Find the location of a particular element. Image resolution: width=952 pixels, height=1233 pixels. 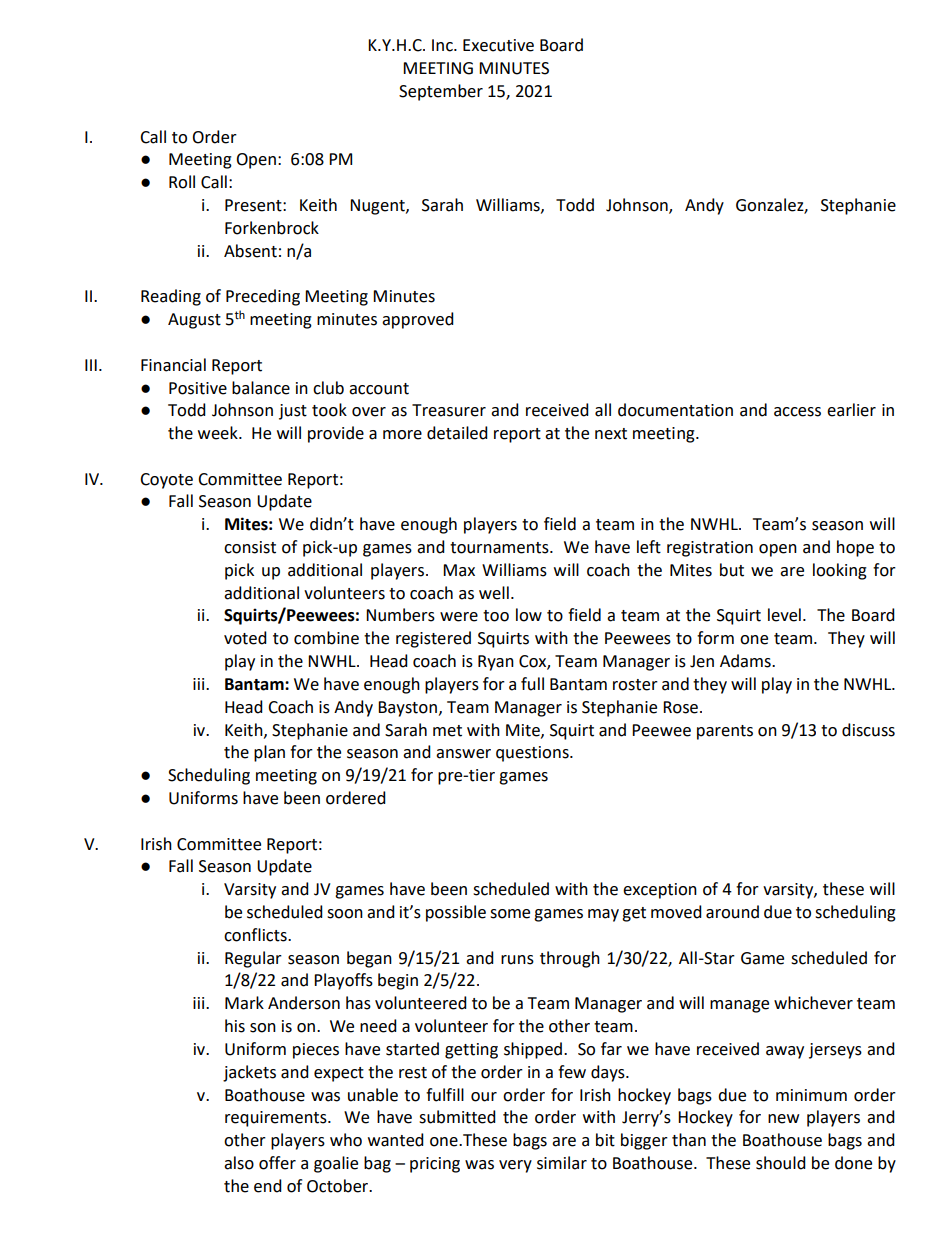

voted is located at coordinates (245, 638).
